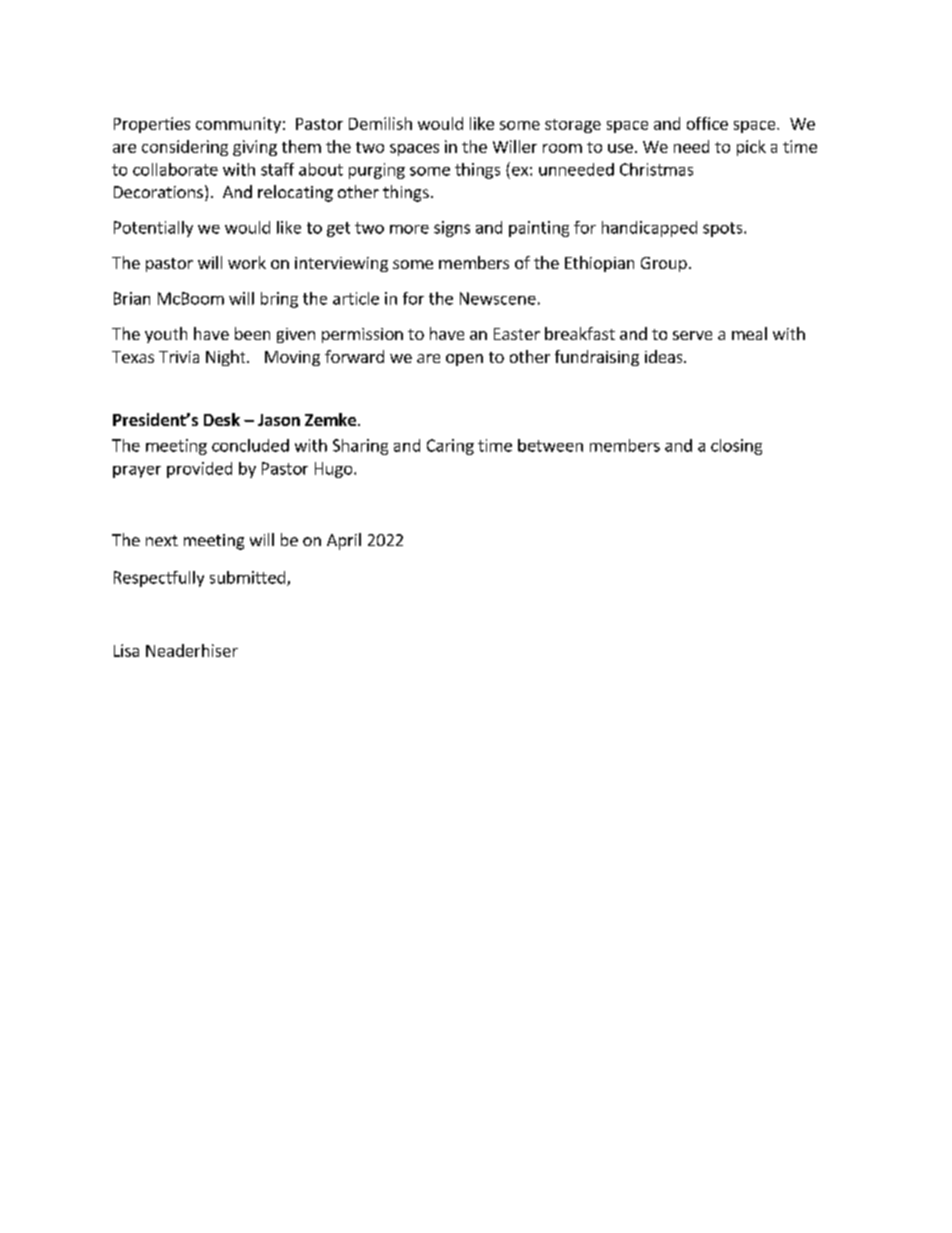 The image size is (952, 1233). I want to click on Night, so click(227, 358).
